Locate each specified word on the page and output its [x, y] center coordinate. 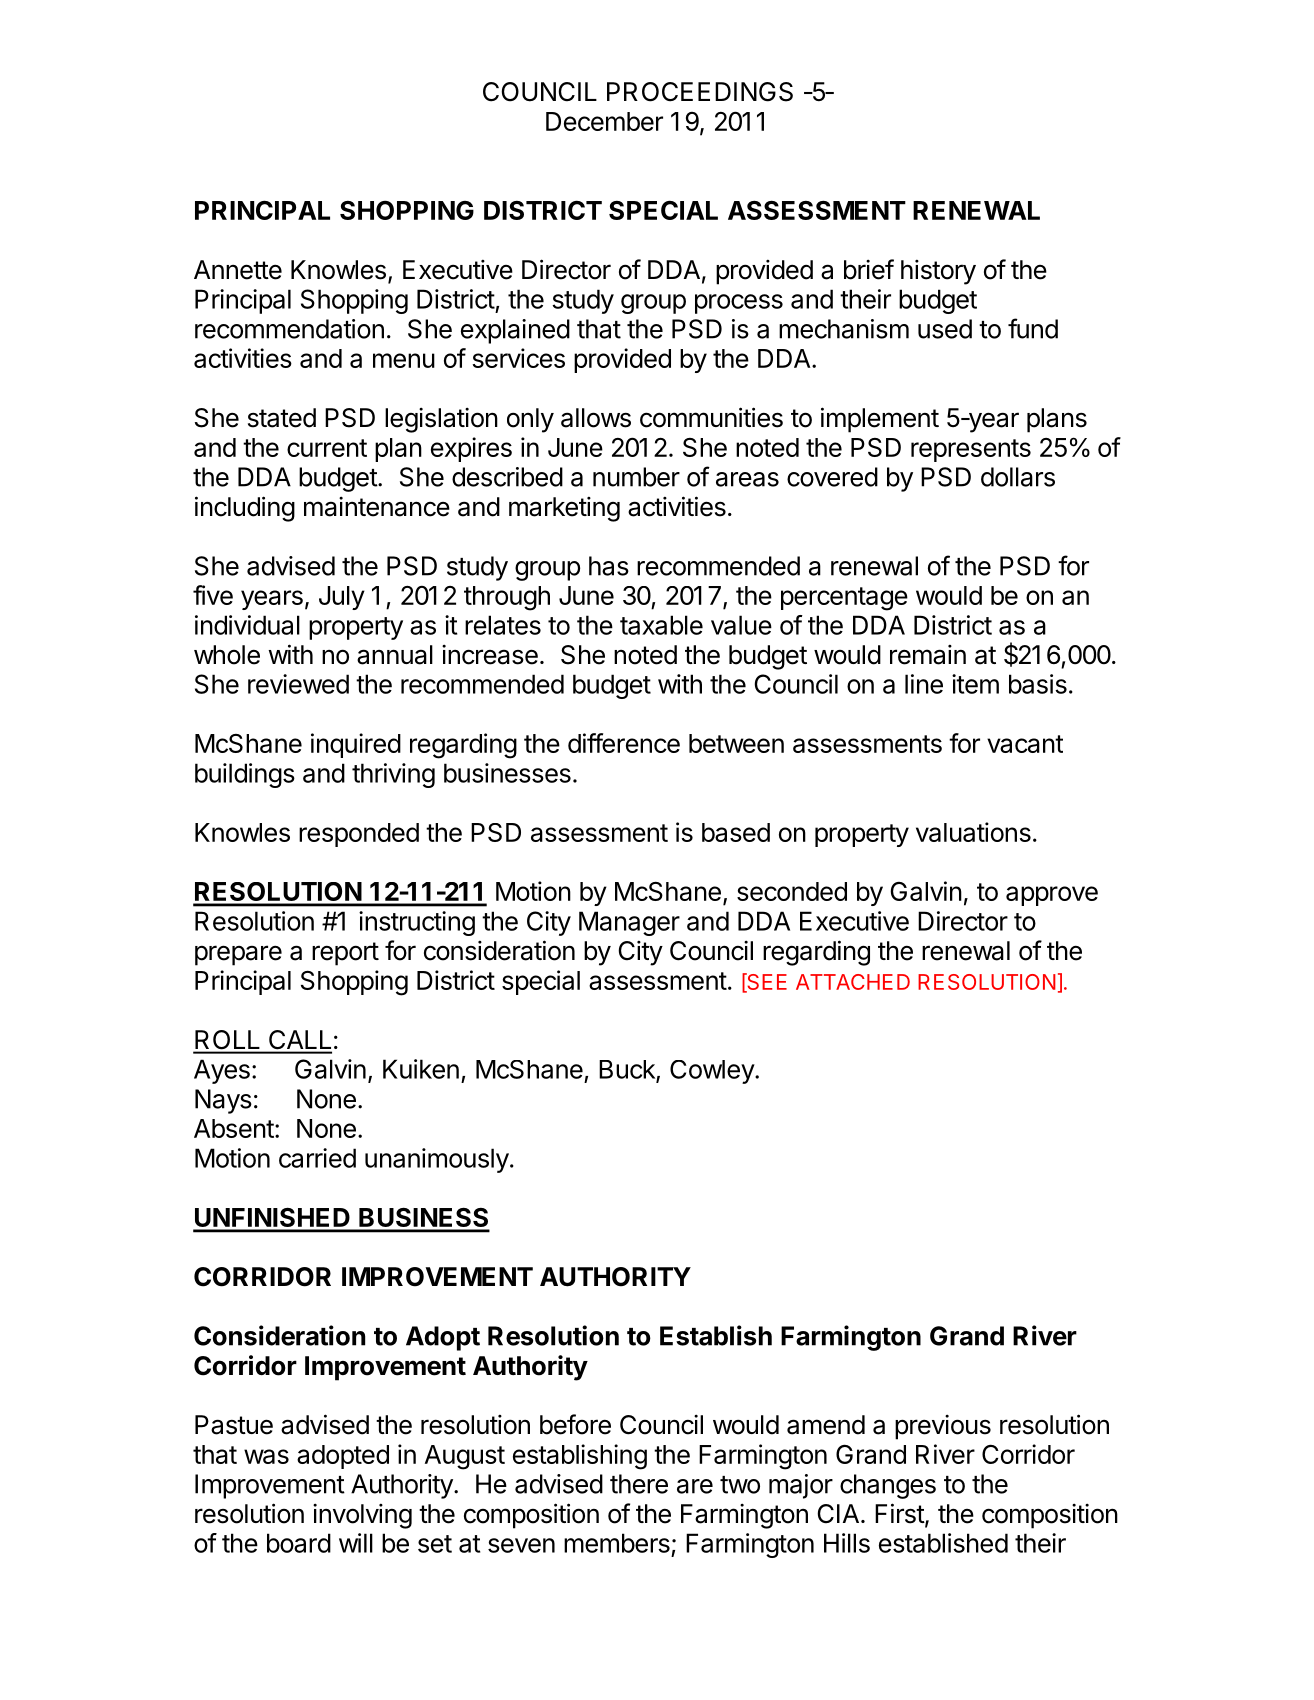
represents [971, 450]
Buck [628, 1070]
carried [317, 1158]
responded [359, 835]
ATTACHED [853, 982]
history [938, 272]
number [636, 477]
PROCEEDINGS [700, 92]
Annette [238, 270]
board [299, 1543]
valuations [973, 832]
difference [624, 743]
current [327, 448]
